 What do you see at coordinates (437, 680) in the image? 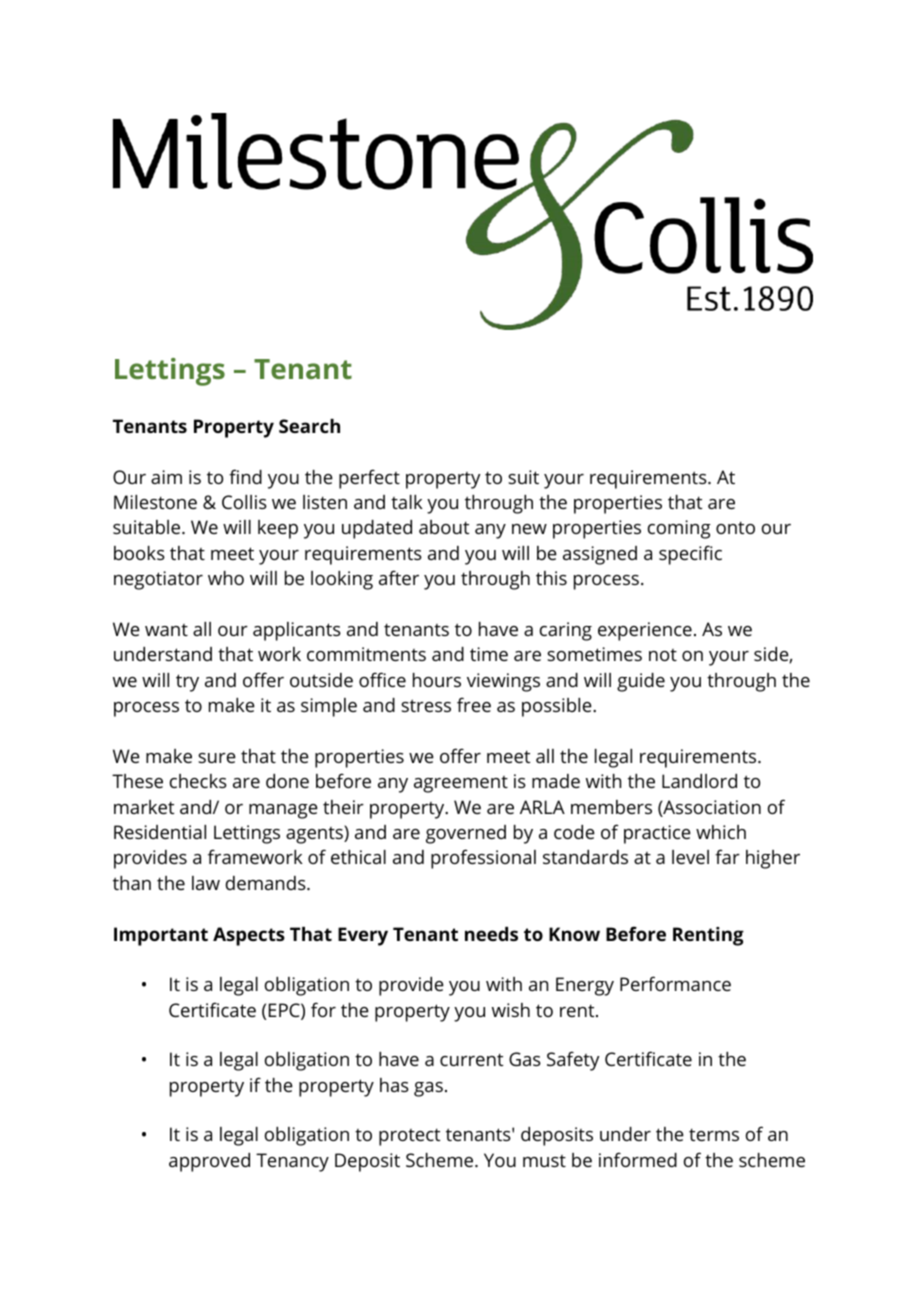
I see `hours` at bounding box center [437, 680].
